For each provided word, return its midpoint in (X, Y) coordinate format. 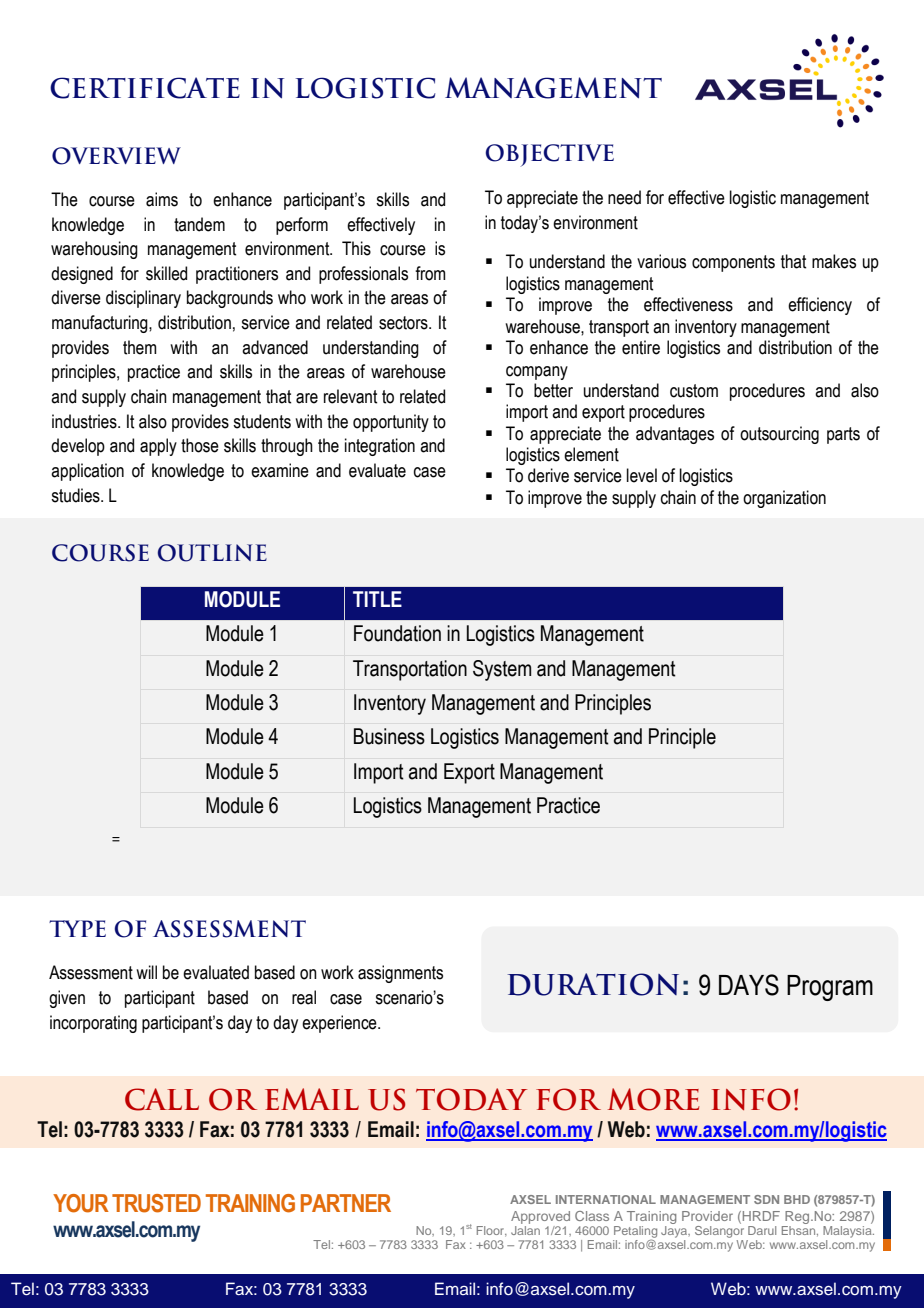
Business (389, 736)
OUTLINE (212, 553)
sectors (404, 323)
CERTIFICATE (145, 88)
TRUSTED (156, 1203)
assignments (400, 974)
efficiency (820, 306)
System (502, 670)
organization (784, 499)
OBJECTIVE (550, 155)
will (146, 972)
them (140, 347)
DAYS (749, 985)
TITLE (377, 599)
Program (830, 988)
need (624, 197)
